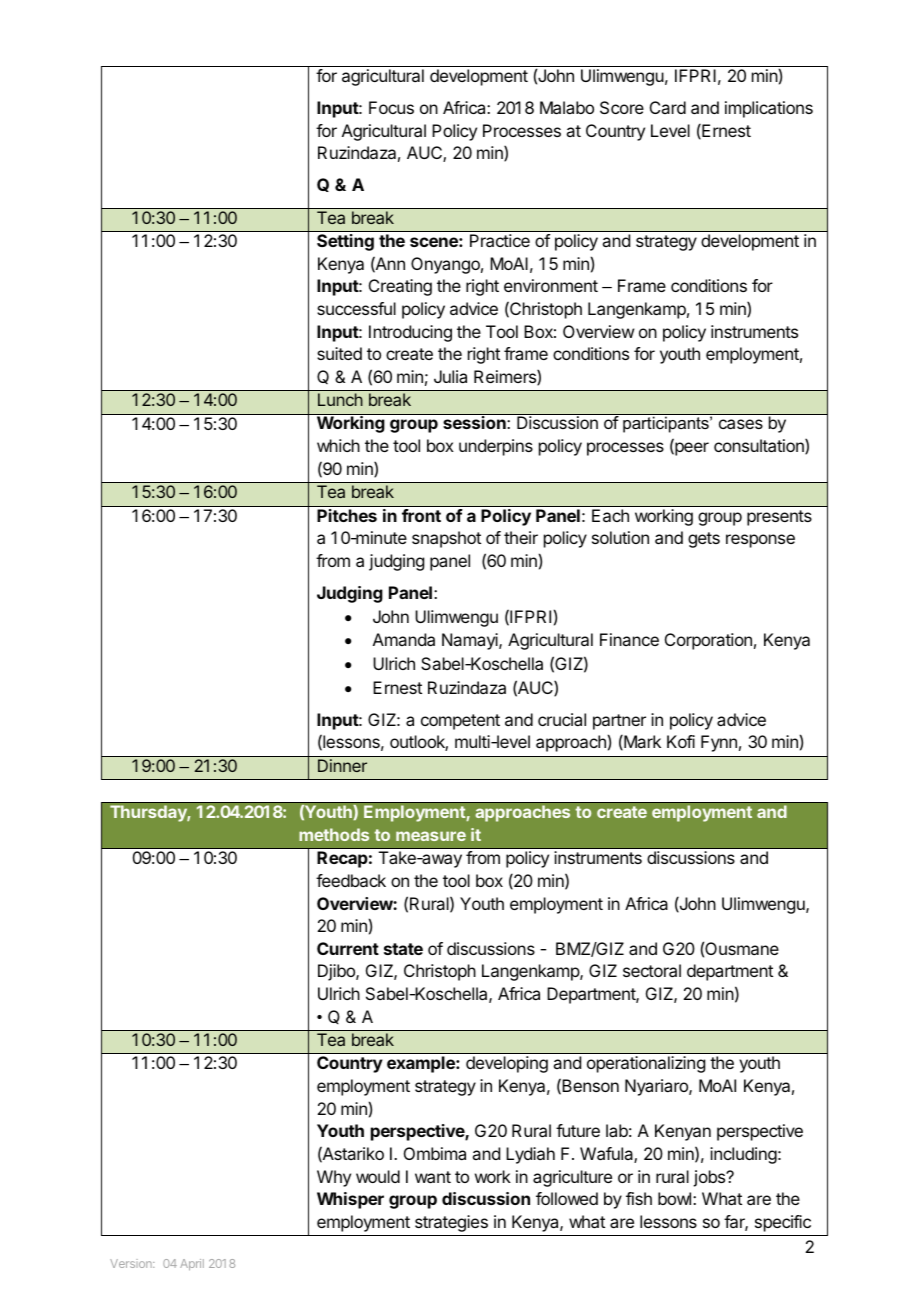 The width and height of the document is (924, 1308). Describe the element at coordinates (460, 722) in the document. I see `competent` at that location.
